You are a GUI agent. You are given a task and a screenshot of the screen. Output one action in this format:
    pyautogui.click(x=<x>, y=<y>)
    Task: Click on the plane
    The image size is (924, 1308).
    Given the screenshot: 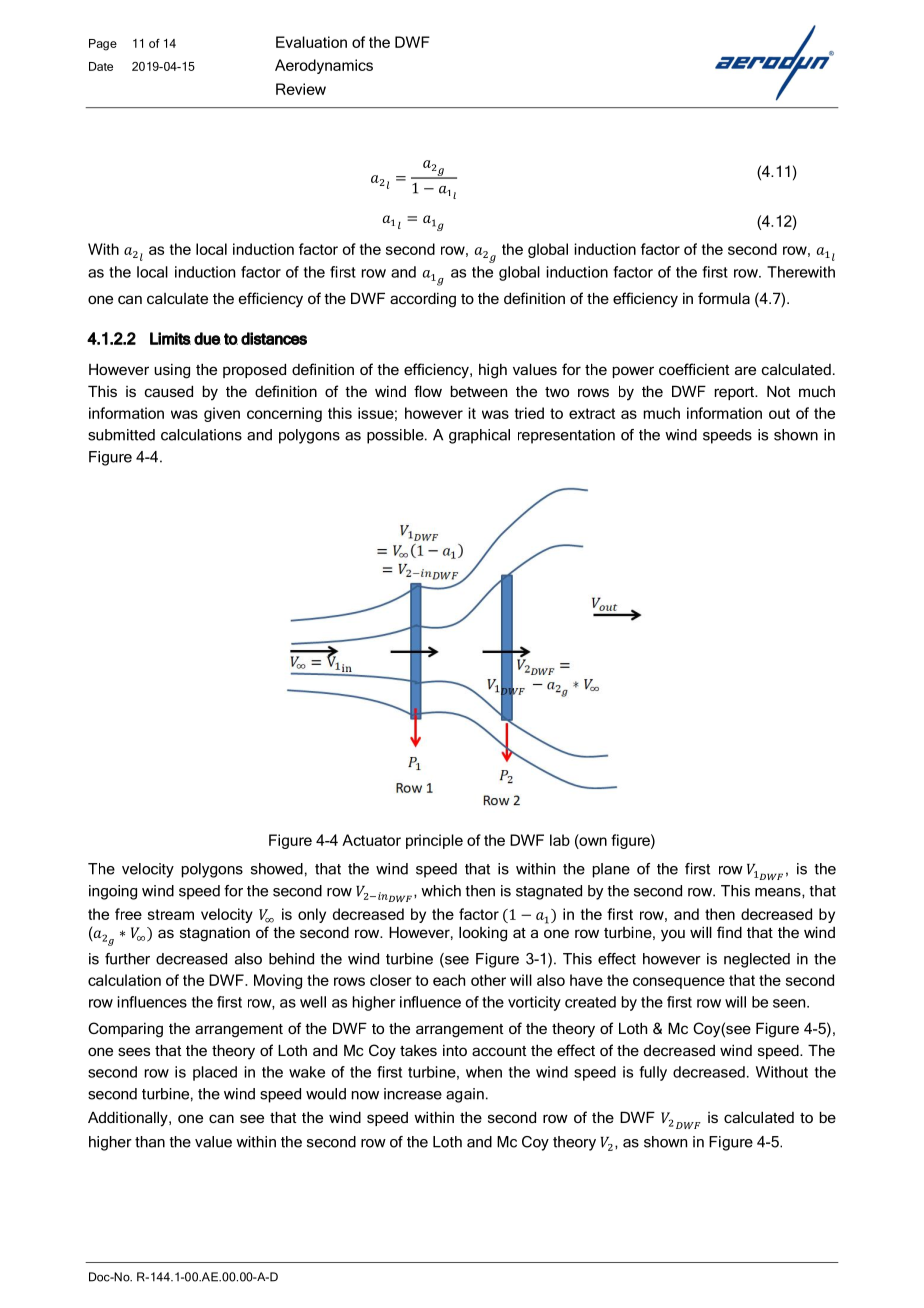 What is the action you would take?
    pyautogui.click(x=611, y=870)
